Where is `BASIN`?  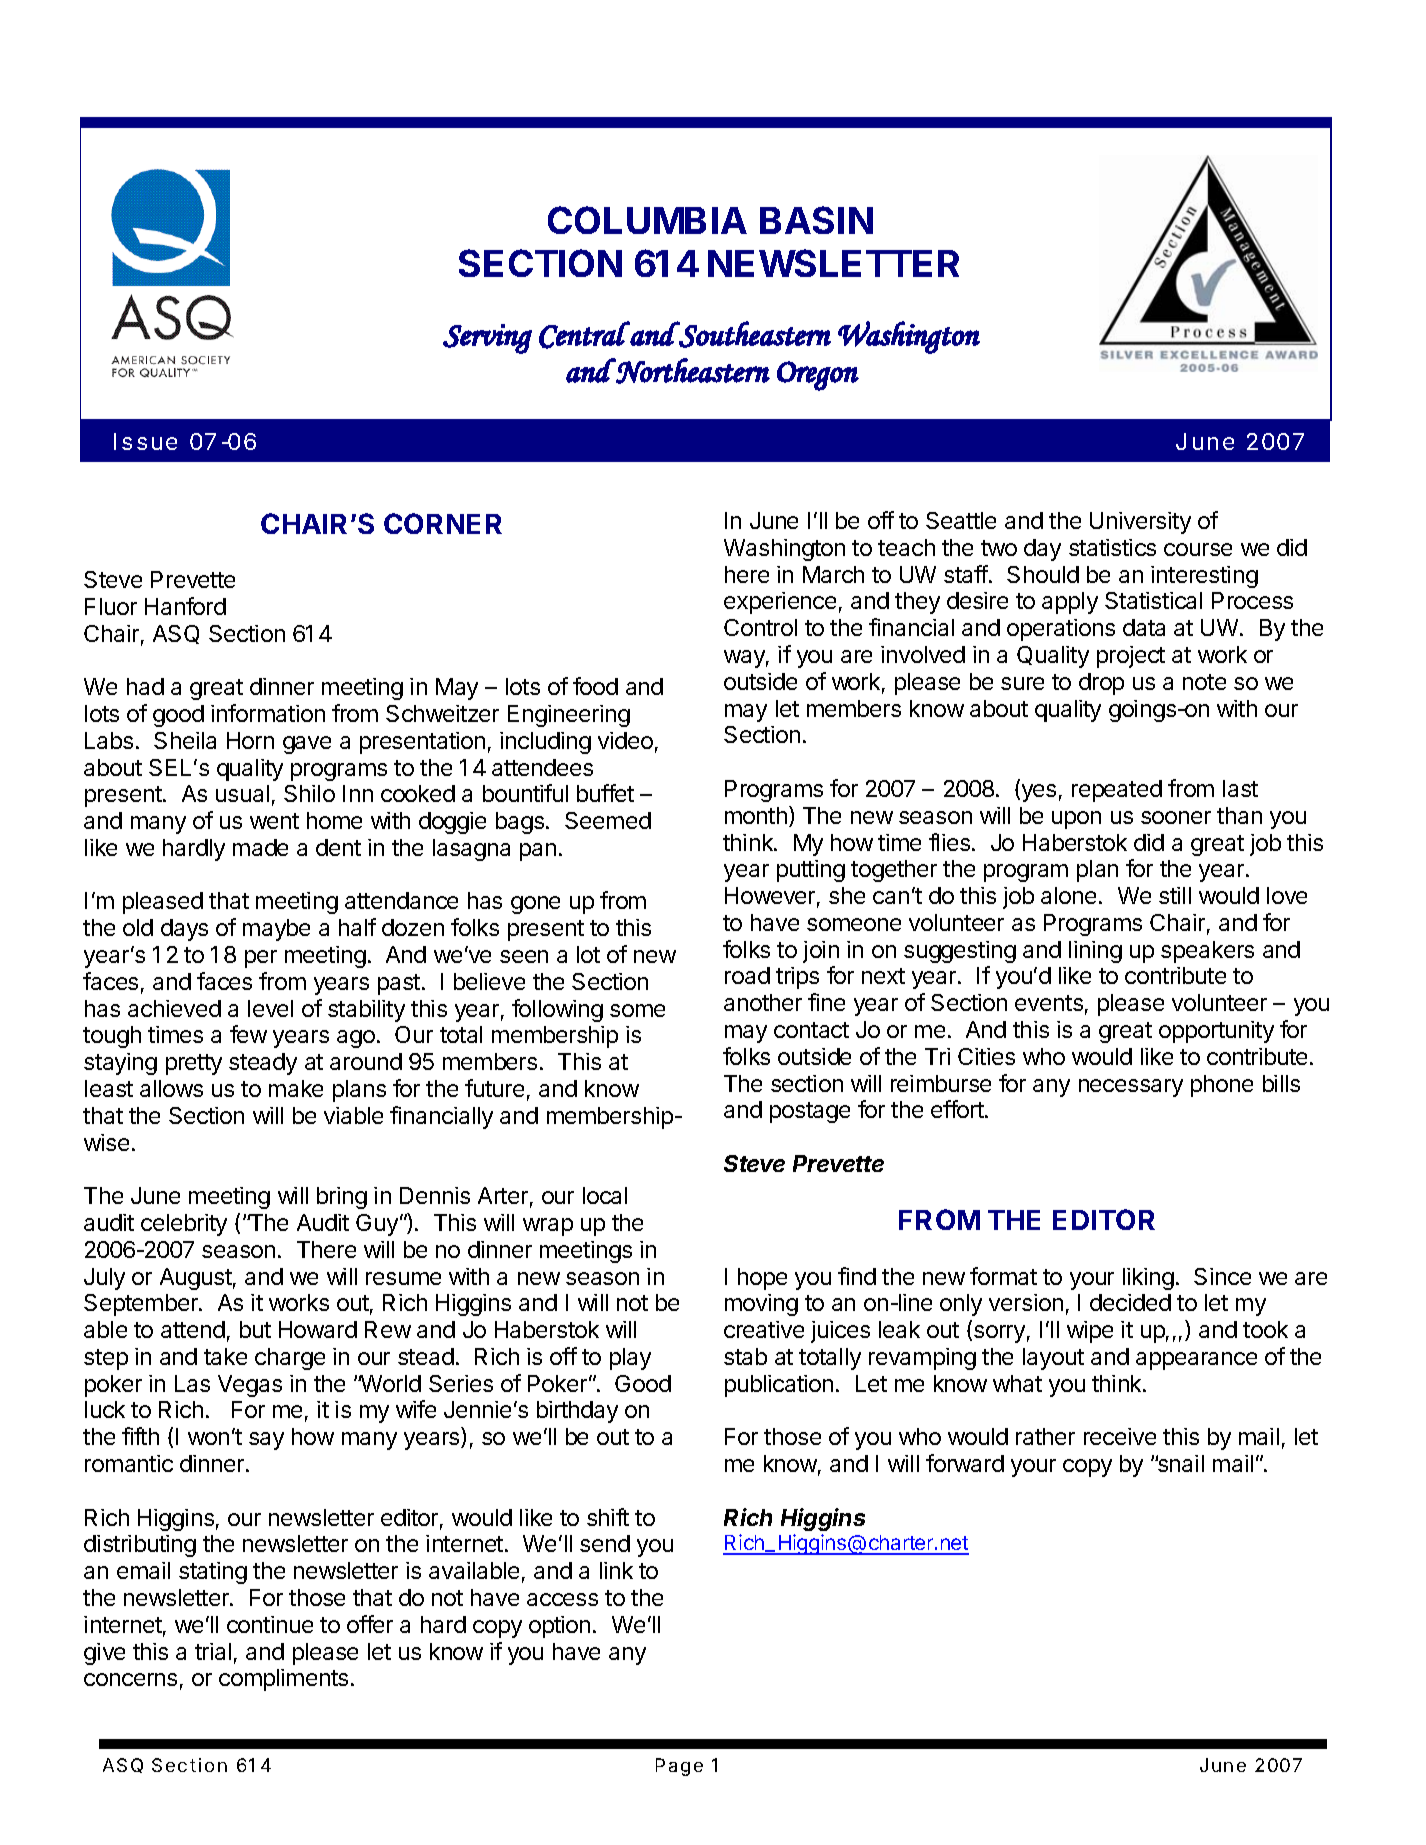 BASIN is located at coordinates (816, 220).
